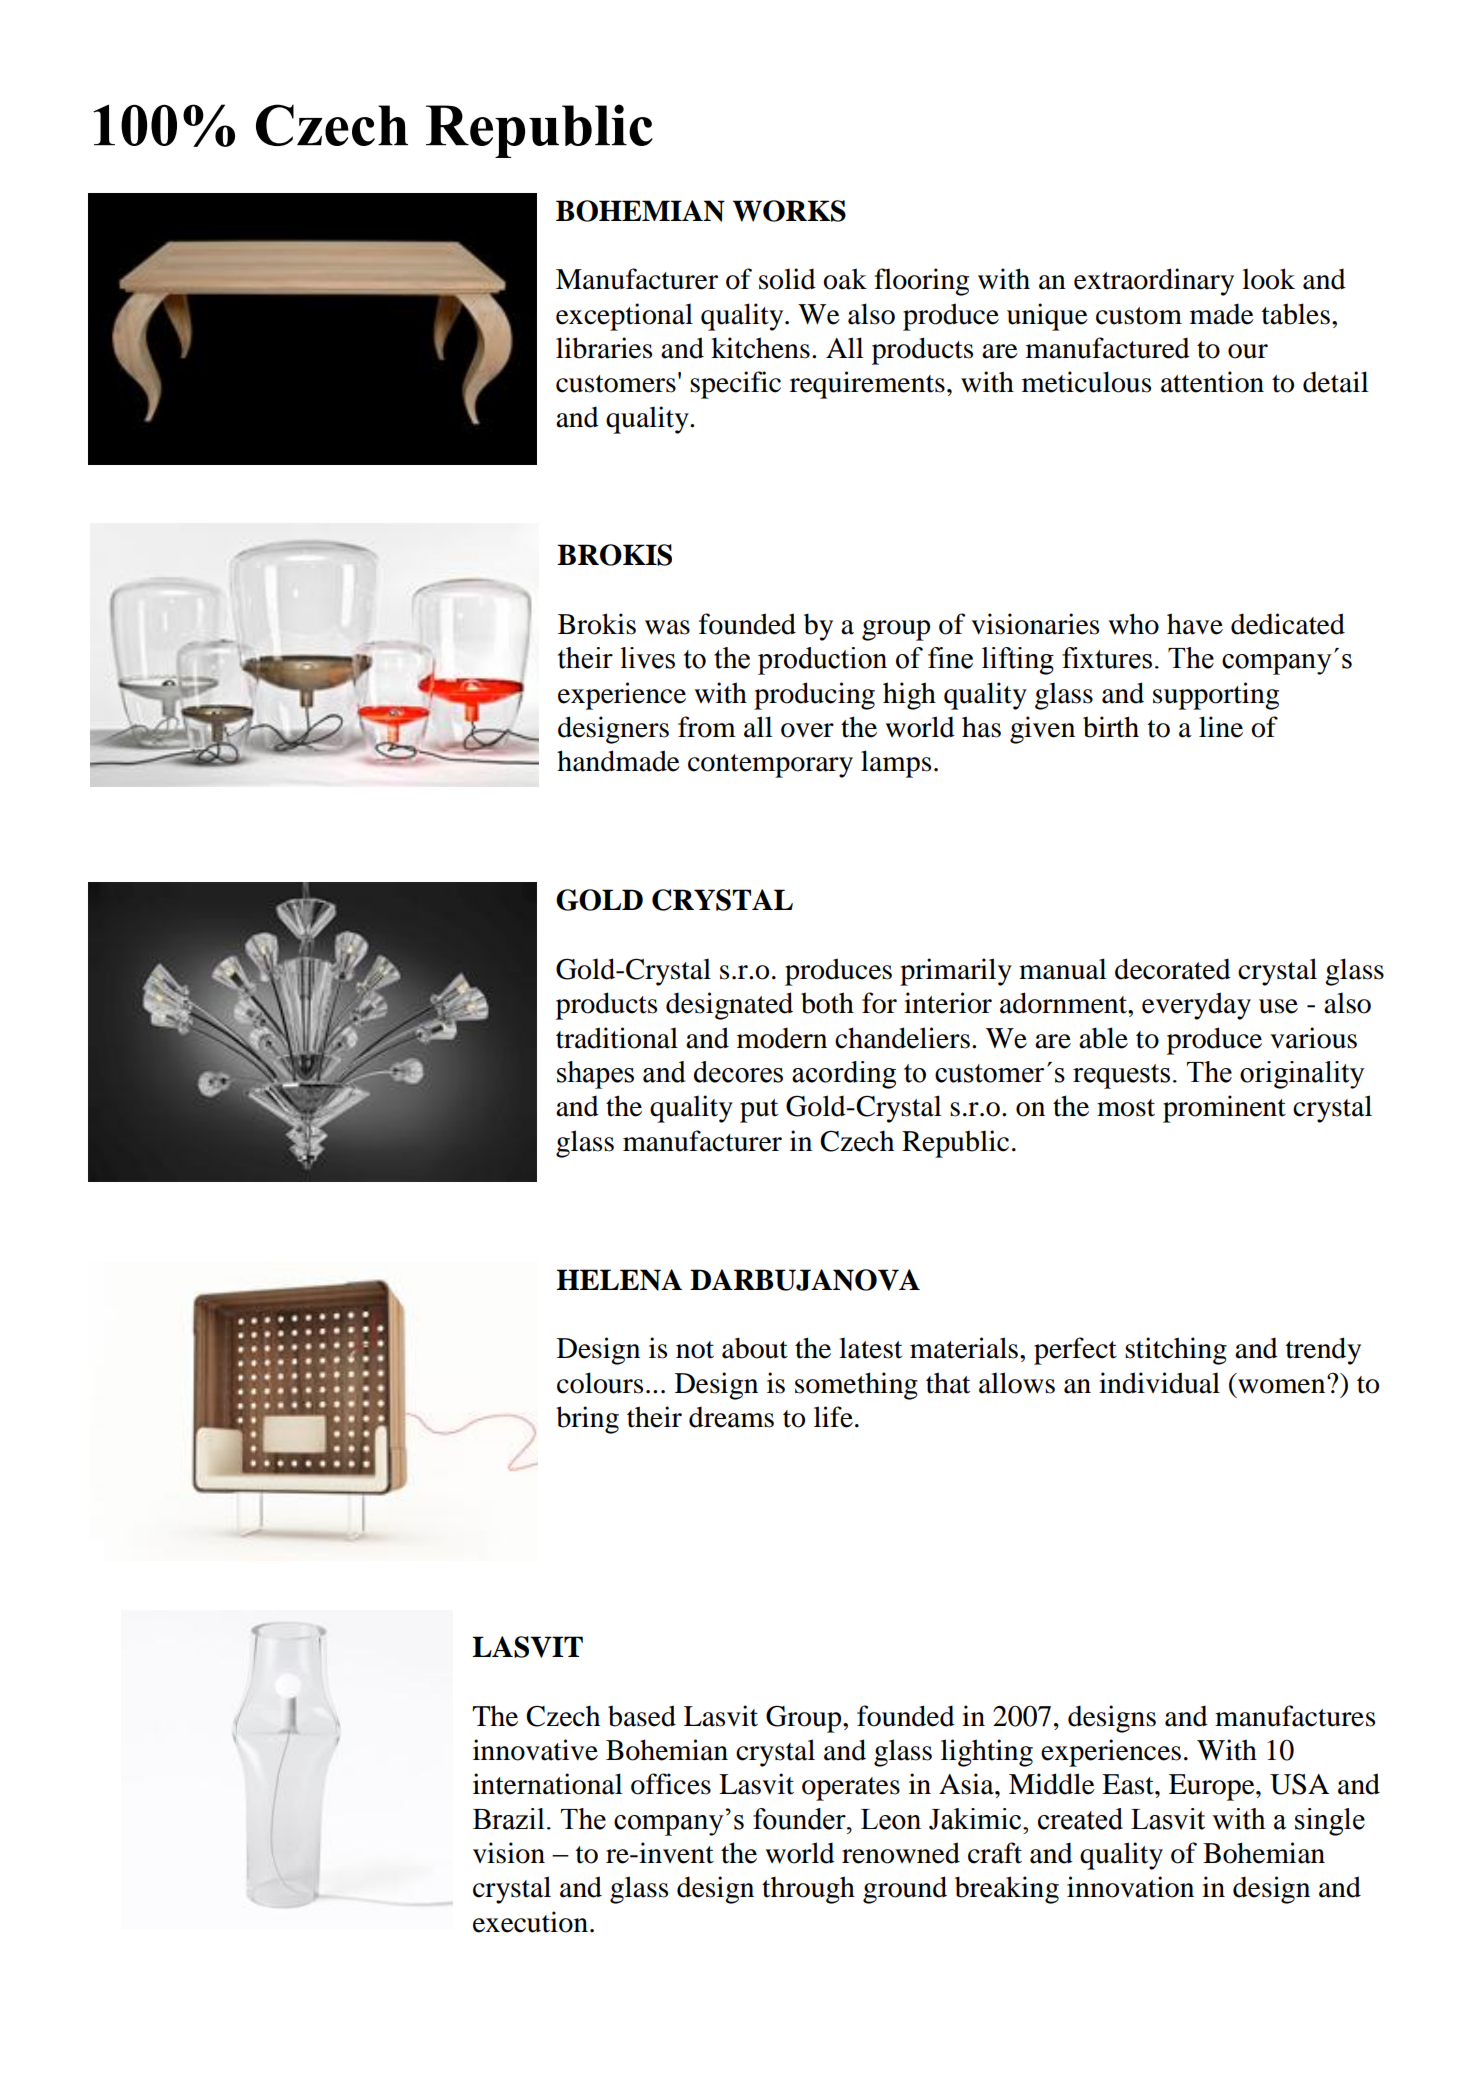 This screenshot has width=1482, height=2096. What do you see at coordinates (896, 764) in the screenshot?
I see `lamps` at bounding box center [896, 764].
